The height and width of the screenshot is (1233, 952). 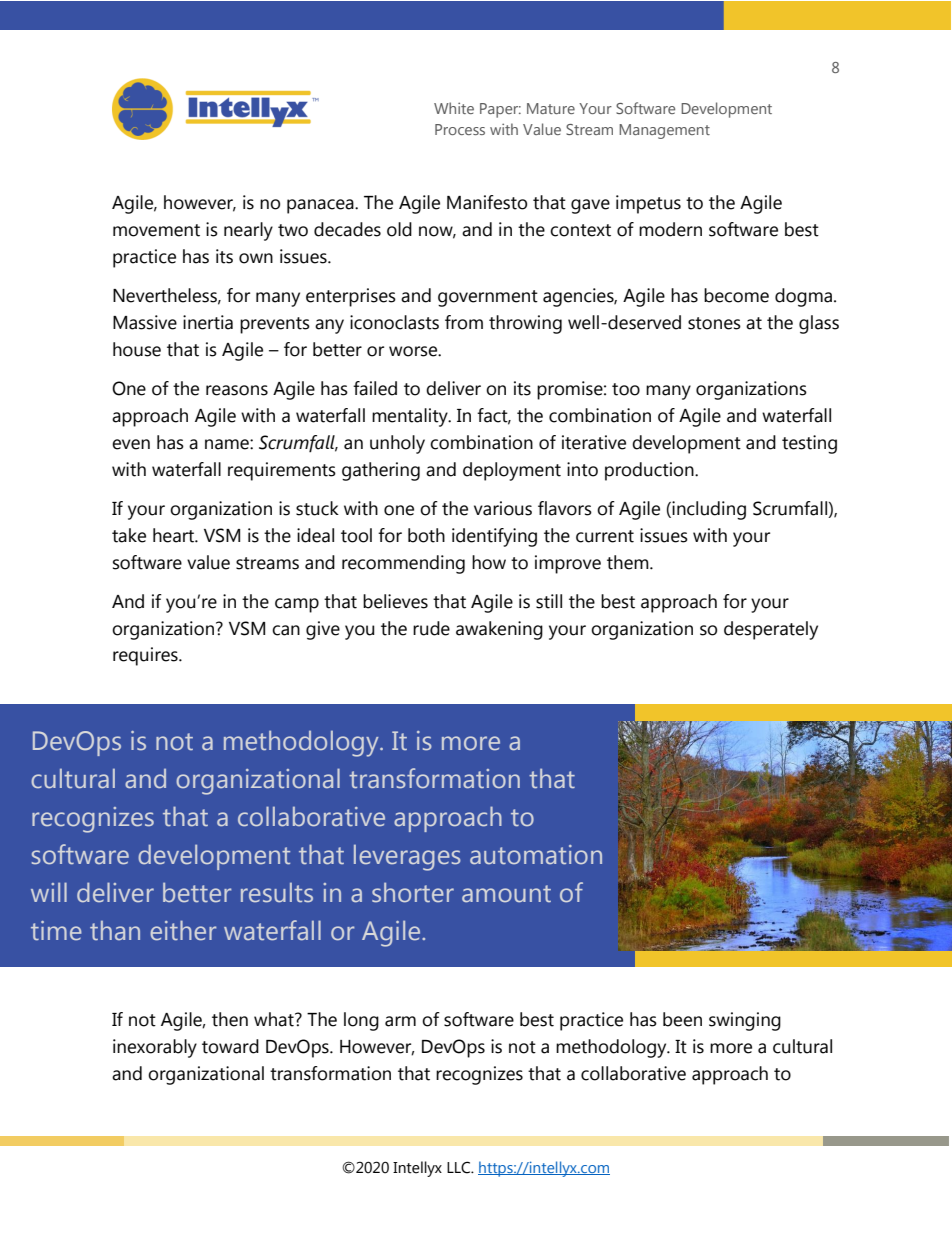 I want to click on movement, so click(x=156, y=230).
